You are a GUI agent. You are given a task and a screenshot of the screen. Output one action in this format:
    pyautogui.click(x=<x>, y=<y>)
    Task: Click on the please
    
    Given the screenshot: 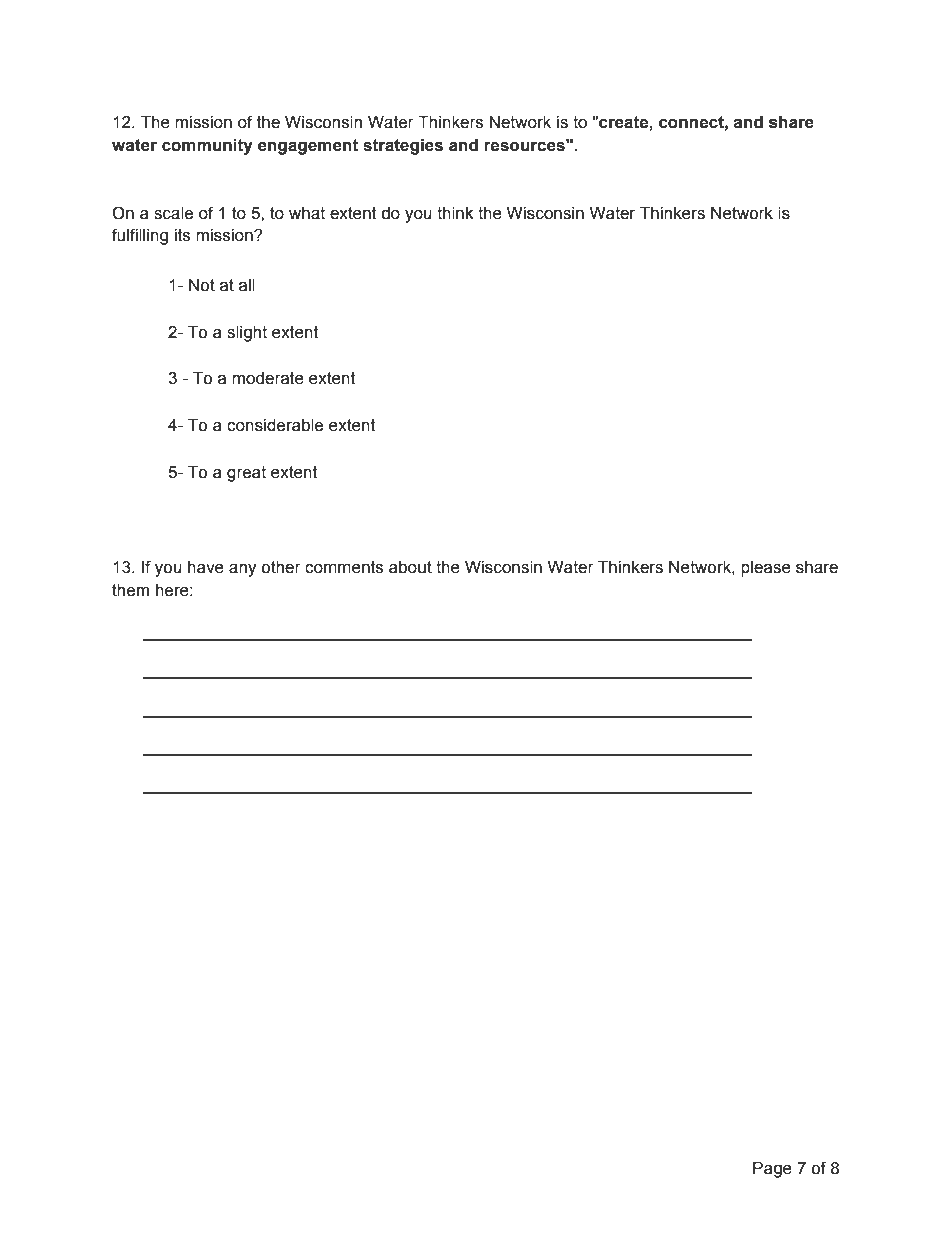 What is the action you would take?
    pyautogui.click(x=766, y=569)
